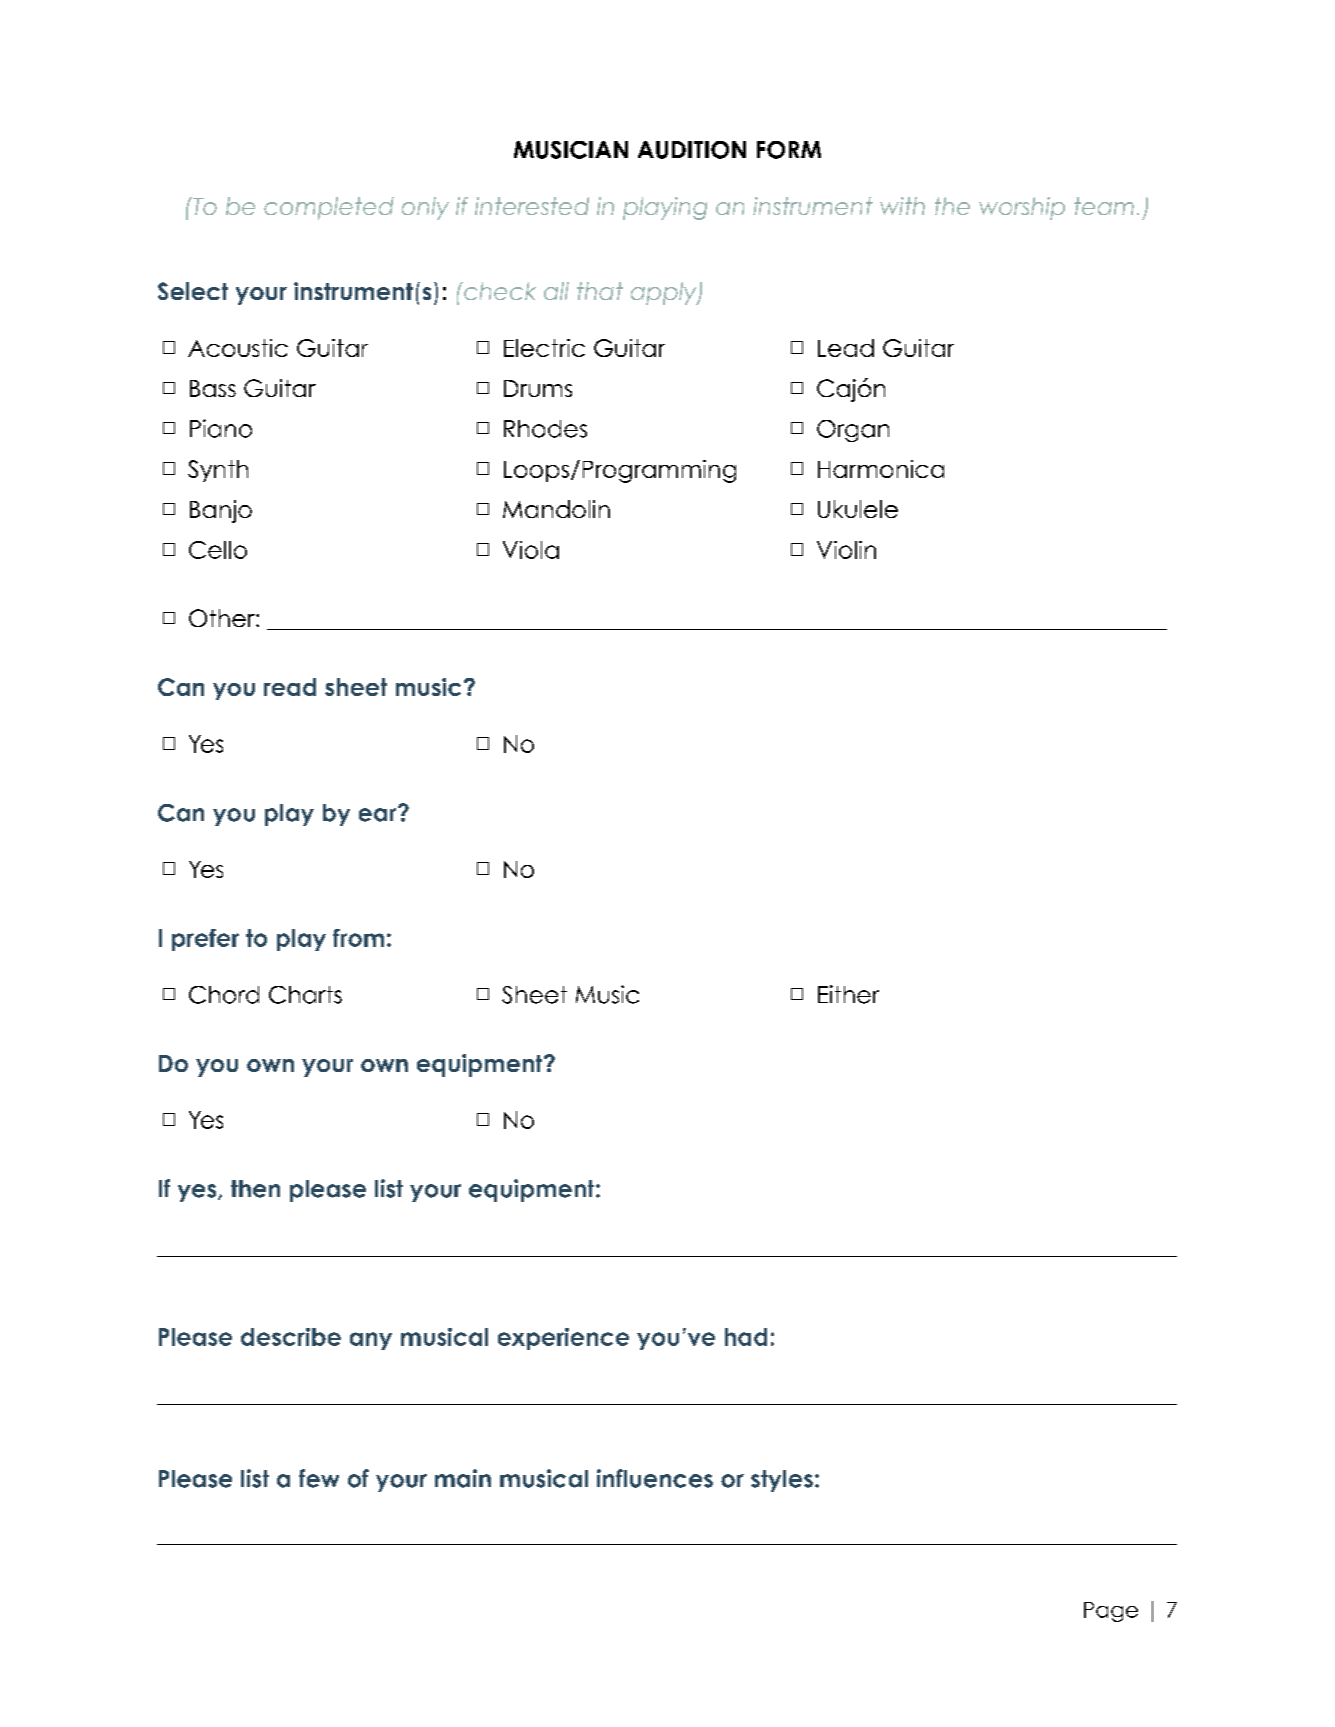 The width and height of the page is (1335, 1727). Describe the element at coordinates (1022, 208) in the page. I see `worship` at that location.
